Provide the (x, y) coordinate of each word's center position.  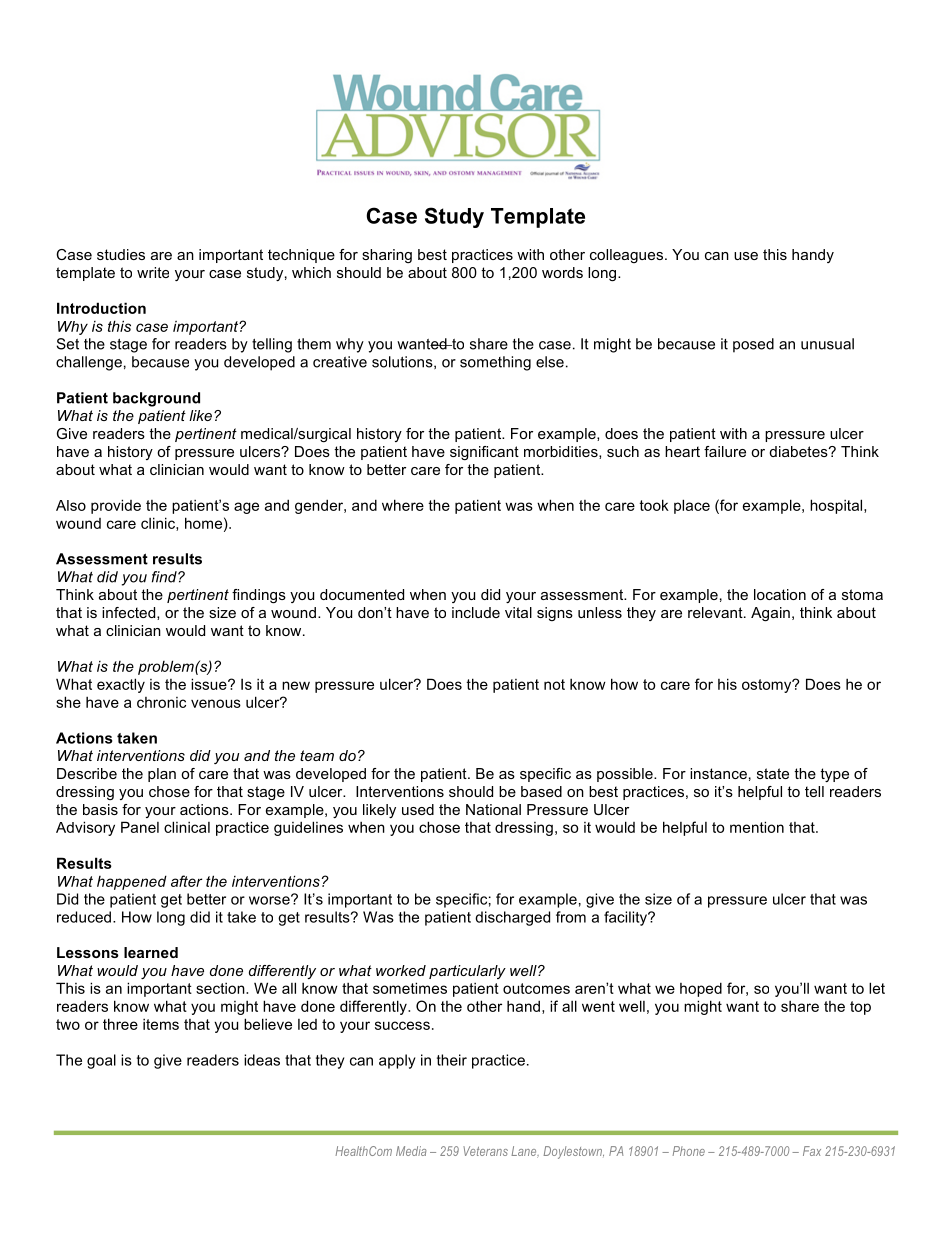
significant (484, 453)
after (186, 881)
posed (753, 345)
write (153, 272)
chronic (161, 702)
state (773, 773)
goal (101, 1061)
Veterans (485, 1151)
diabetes (799, 451)
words (562, 272)
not (554, 684)
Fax (812, 1151)
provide (116, 506)
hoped (701, 989)
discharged (512, 918)
